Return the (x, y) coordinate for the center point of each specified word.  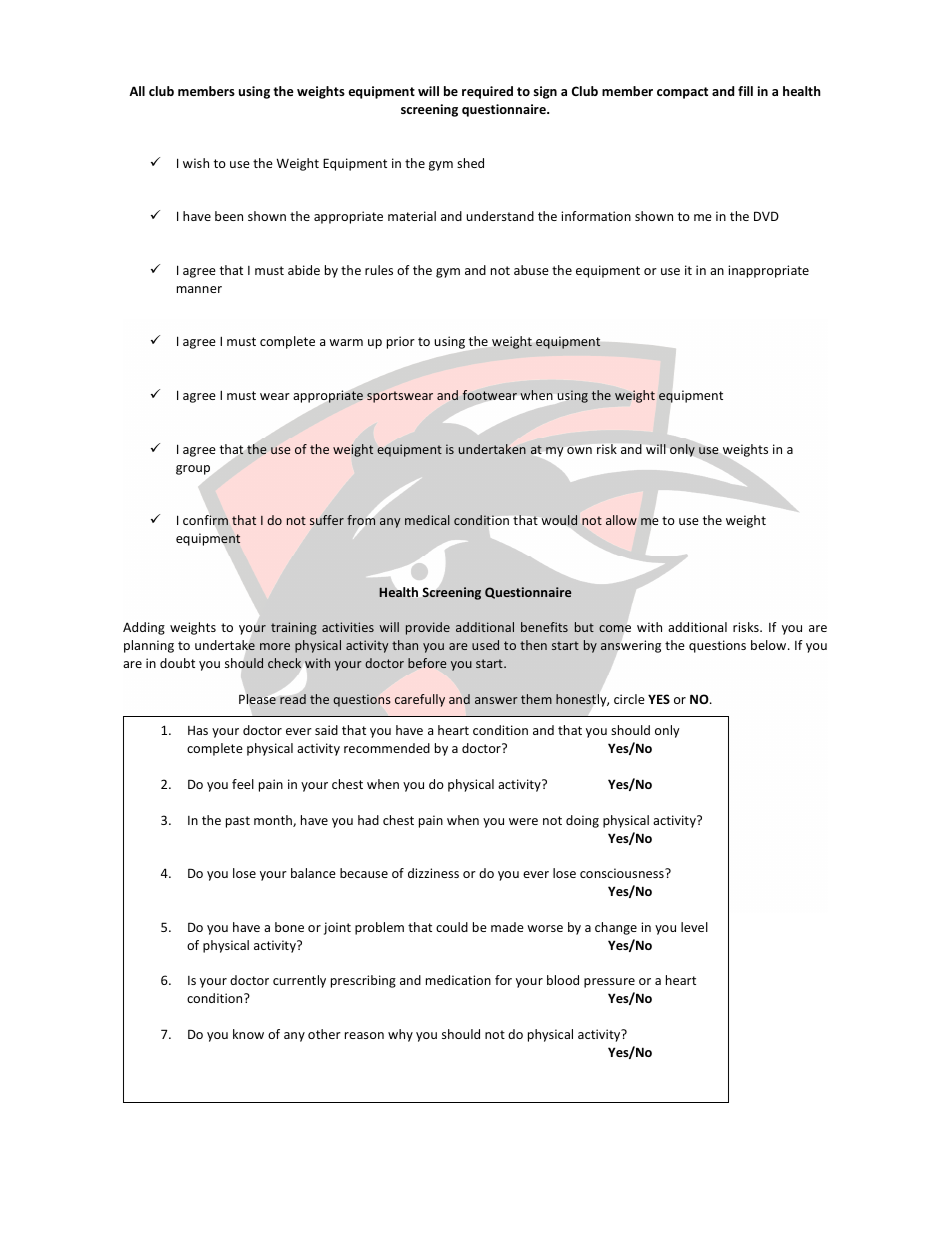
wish (196, 163)
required (487, 92)
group (193, 470)
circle (629, 699)
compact (682, 93)
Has (198, 730)
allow (621, 520)
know (248, 1034)
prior (401, 342)
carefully (420, 700)
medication (458, 980)
